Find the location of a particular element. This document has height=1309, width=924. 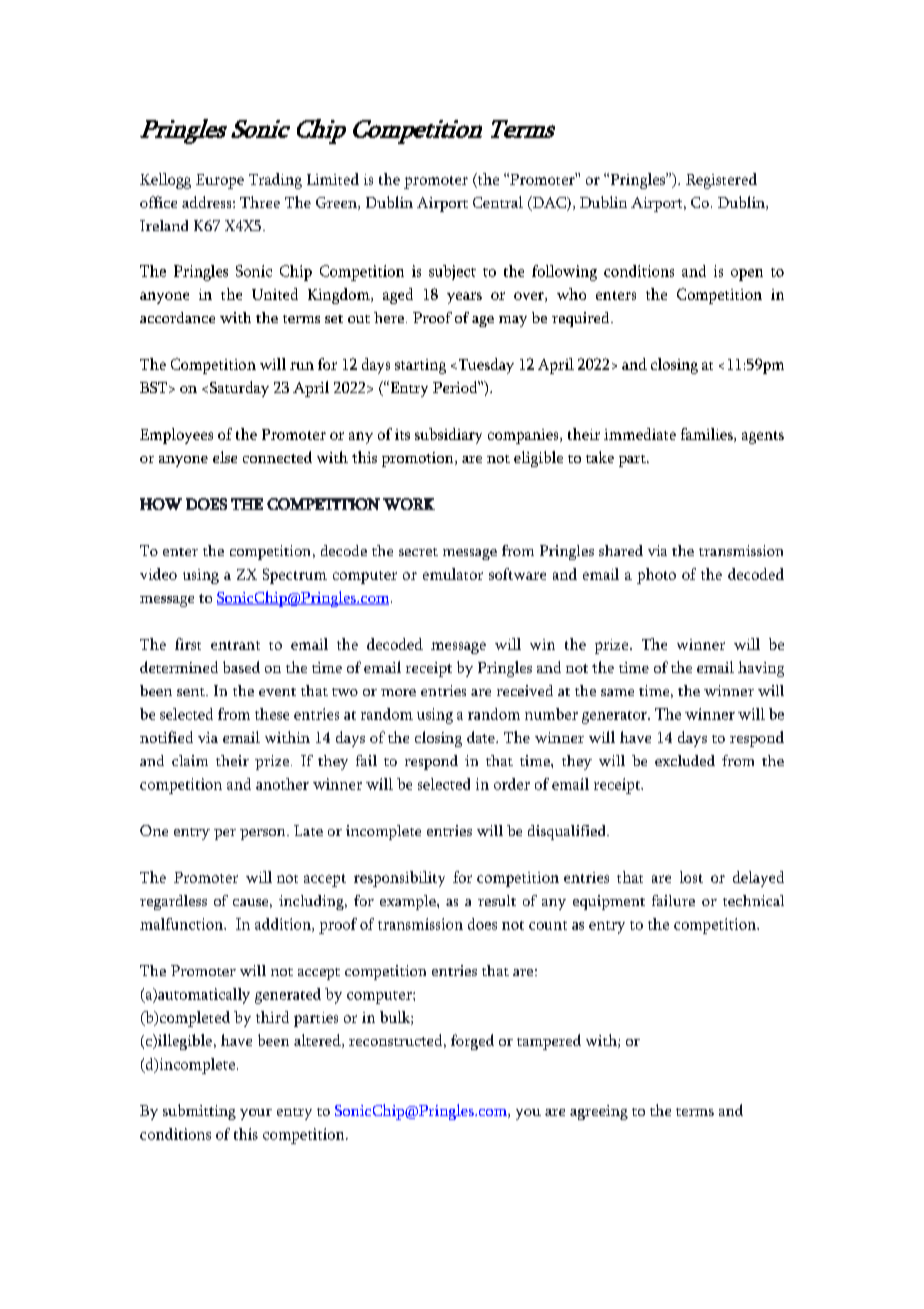

else is located at coordinates (225, 457).
